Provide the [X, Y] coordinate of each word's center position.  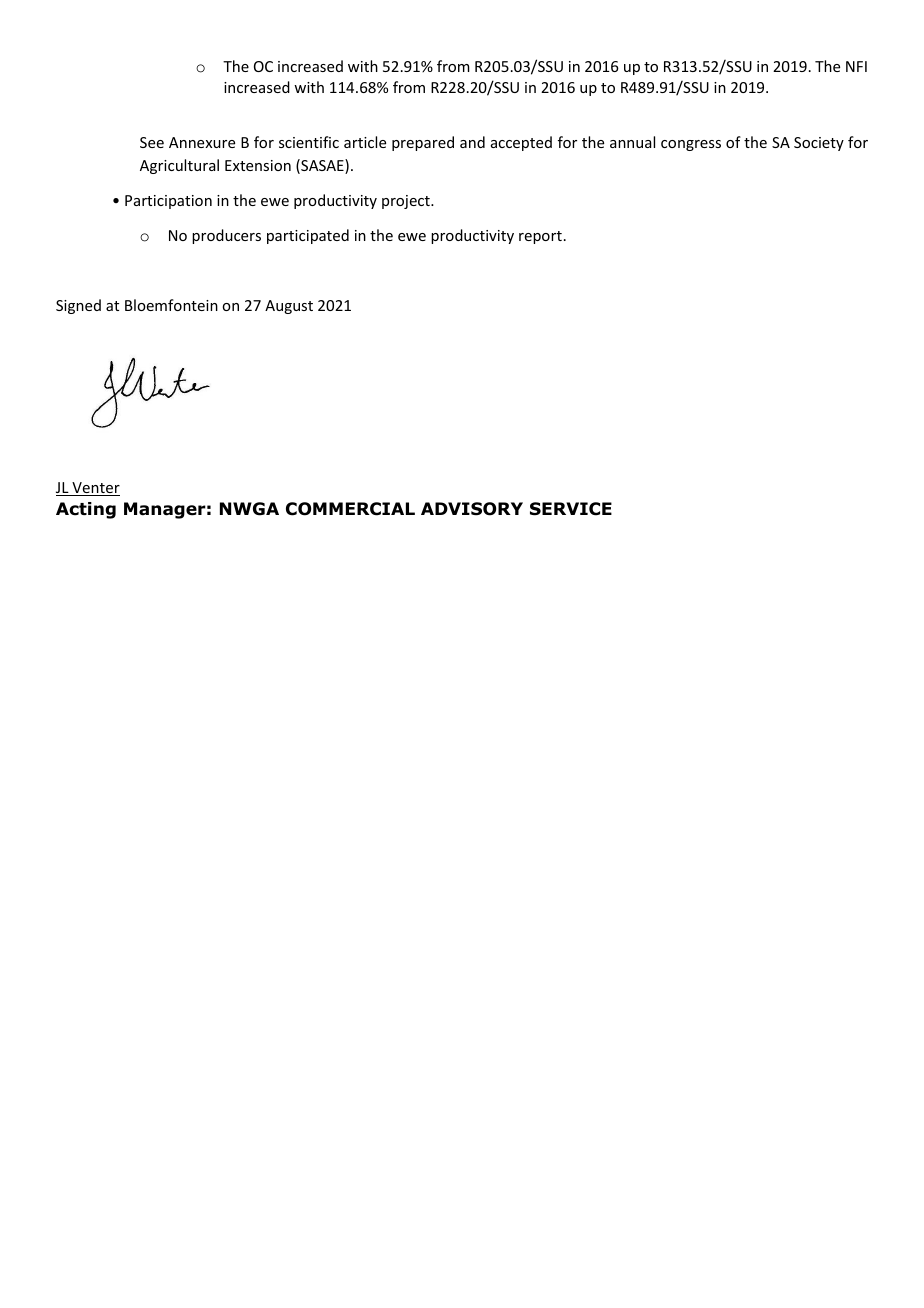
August [289, 307]
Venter [95, 489]
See [152, 142]
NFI [856, 66]
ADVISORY [472, 509]
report [540, 237]
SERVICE [571, 509]
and [472, 142]
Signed [78, 306]
